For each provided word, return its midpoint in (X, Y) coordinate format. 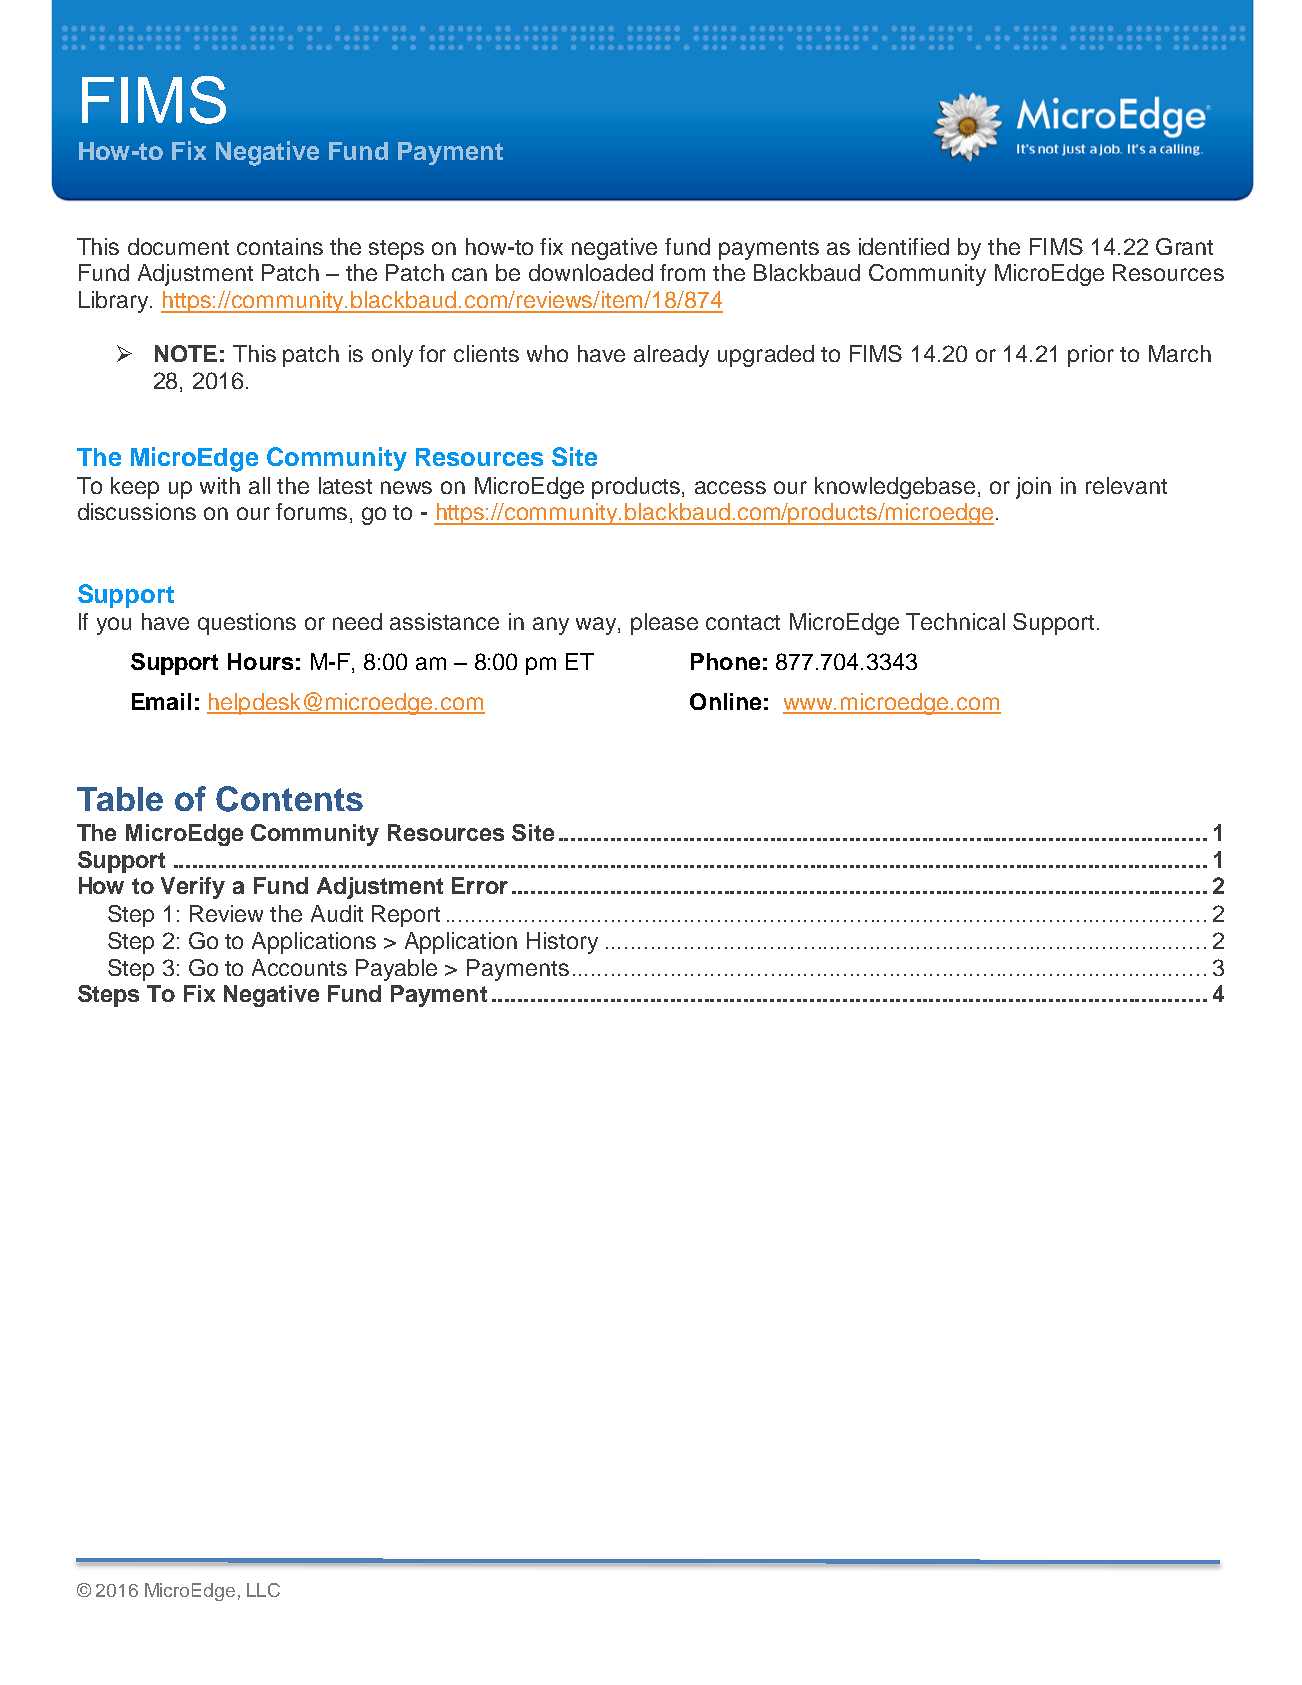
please (664, 624)
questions (247, 624)
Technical (955, 621)
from (682, 272)
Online (725, 701)
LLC (263, 1590)
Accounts (299, 967)
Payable (396, 970)
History (562, 943)
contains (280, 246)
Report (406, 916)
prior (1091, 356)
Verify (193, 888)
